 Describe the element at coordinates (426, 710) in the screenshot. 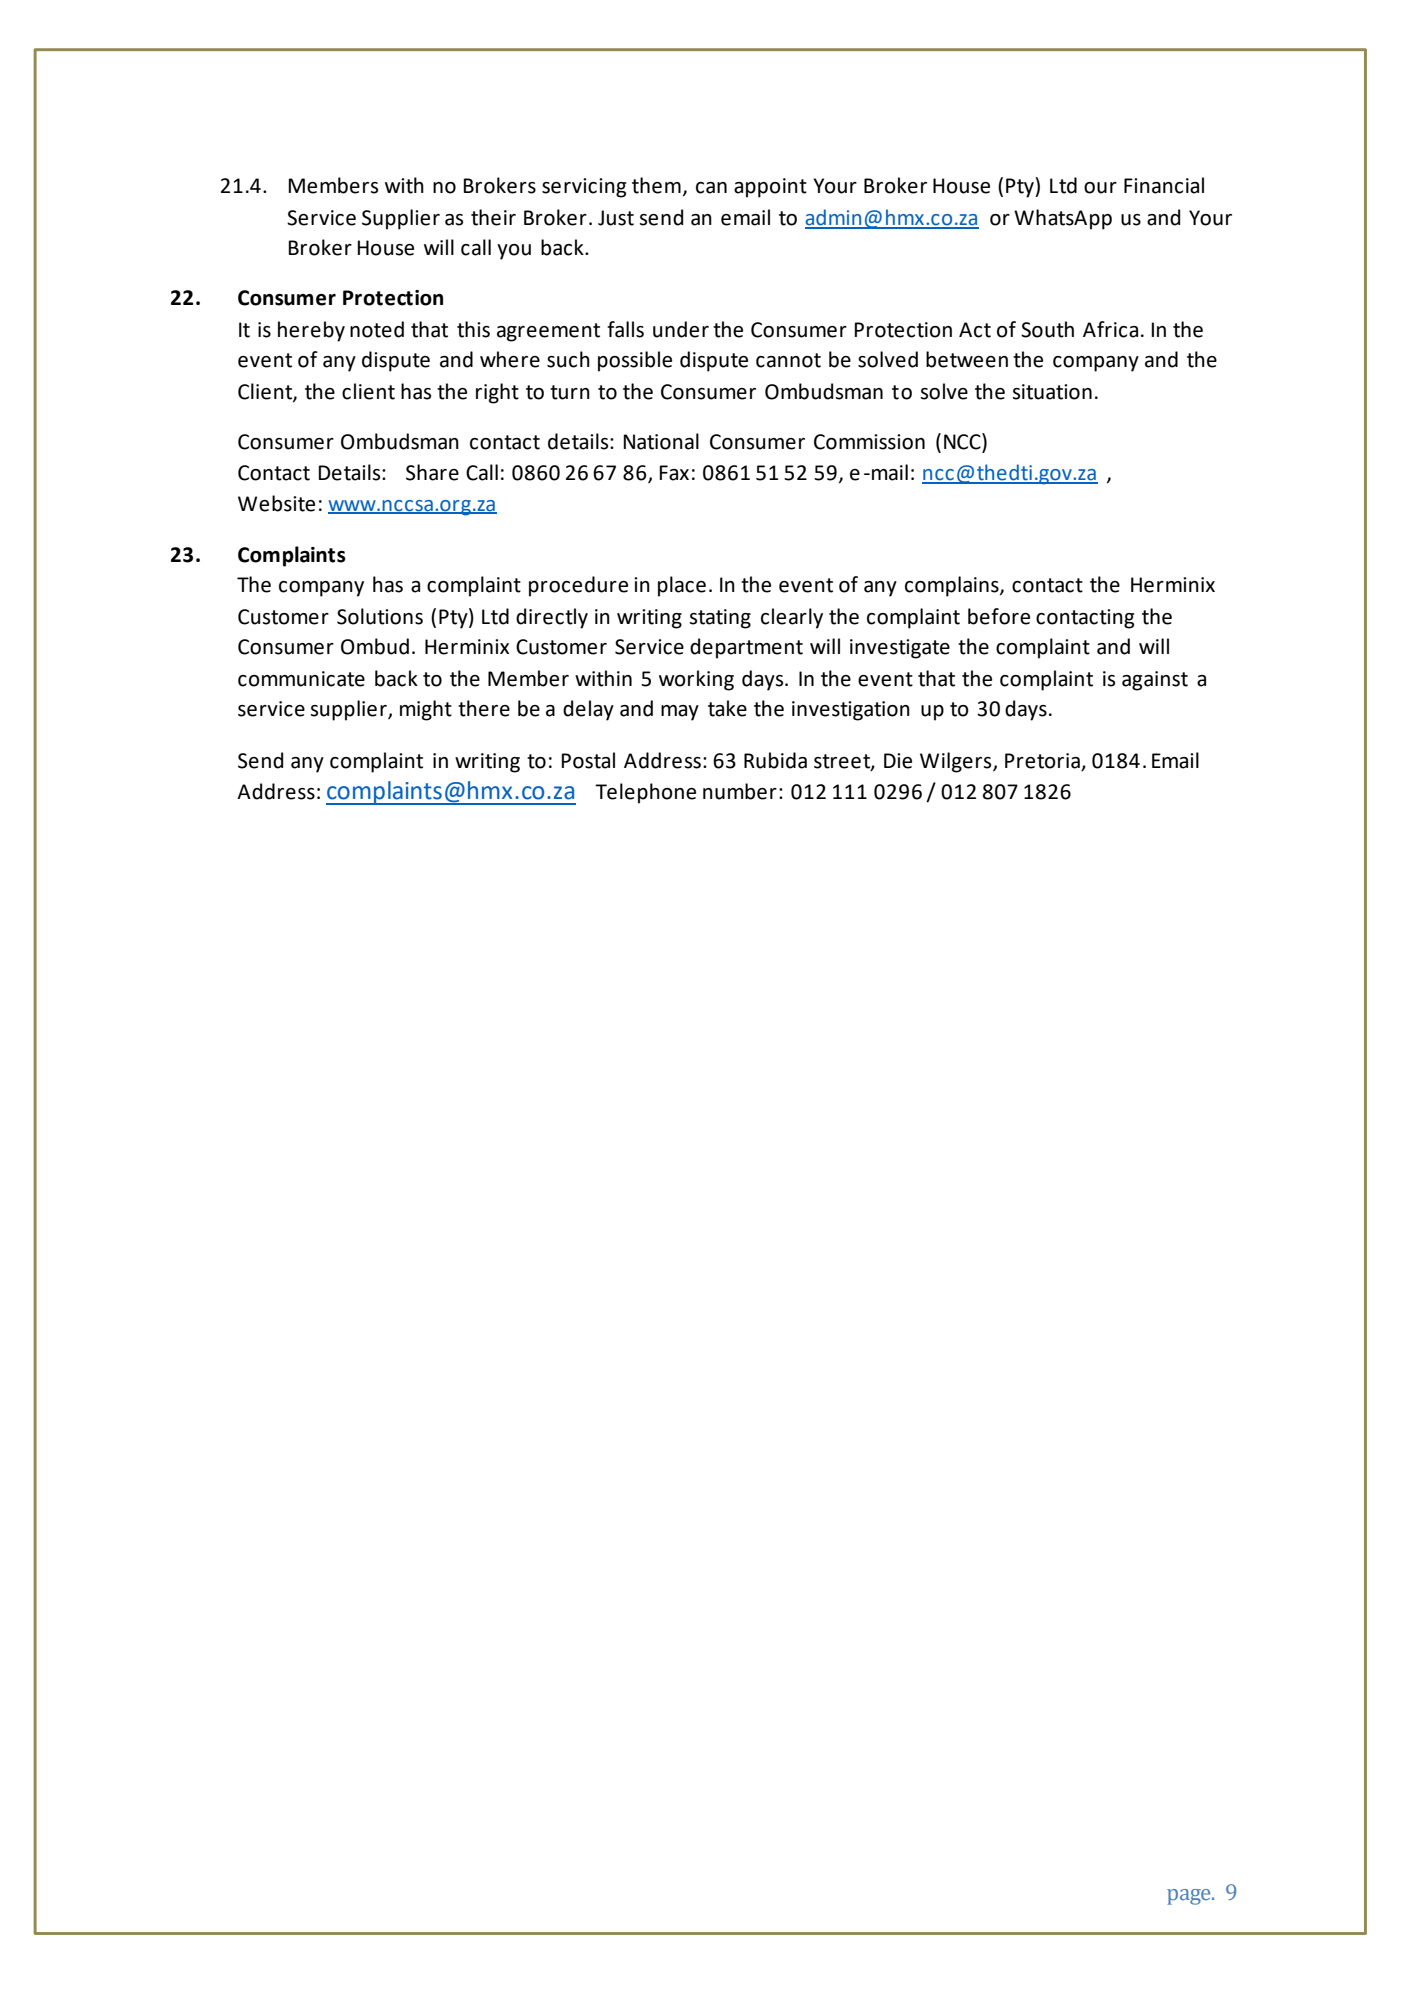

I see `might` at that location.
